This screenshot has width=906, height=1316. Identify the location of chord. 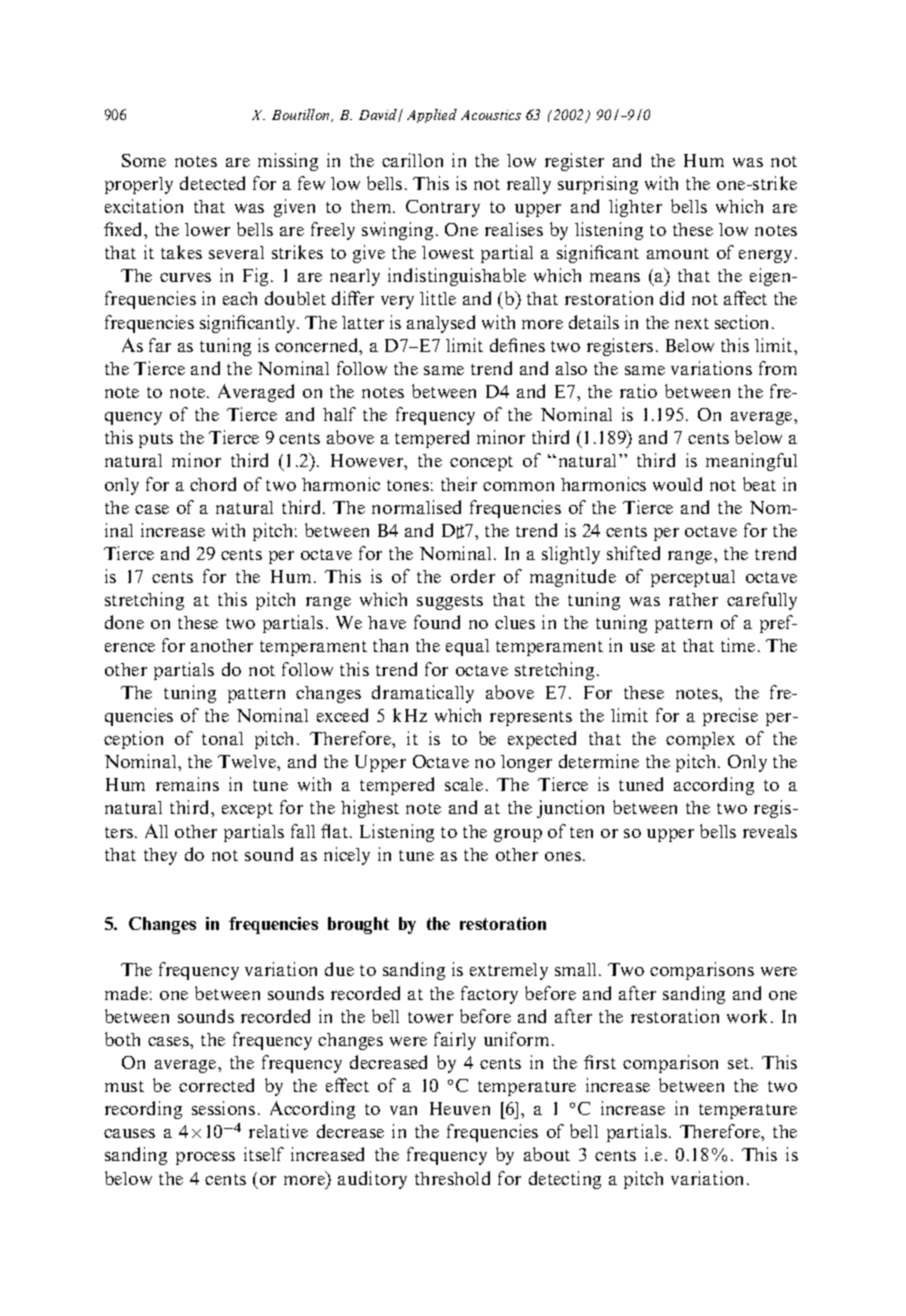
(213, 484).
